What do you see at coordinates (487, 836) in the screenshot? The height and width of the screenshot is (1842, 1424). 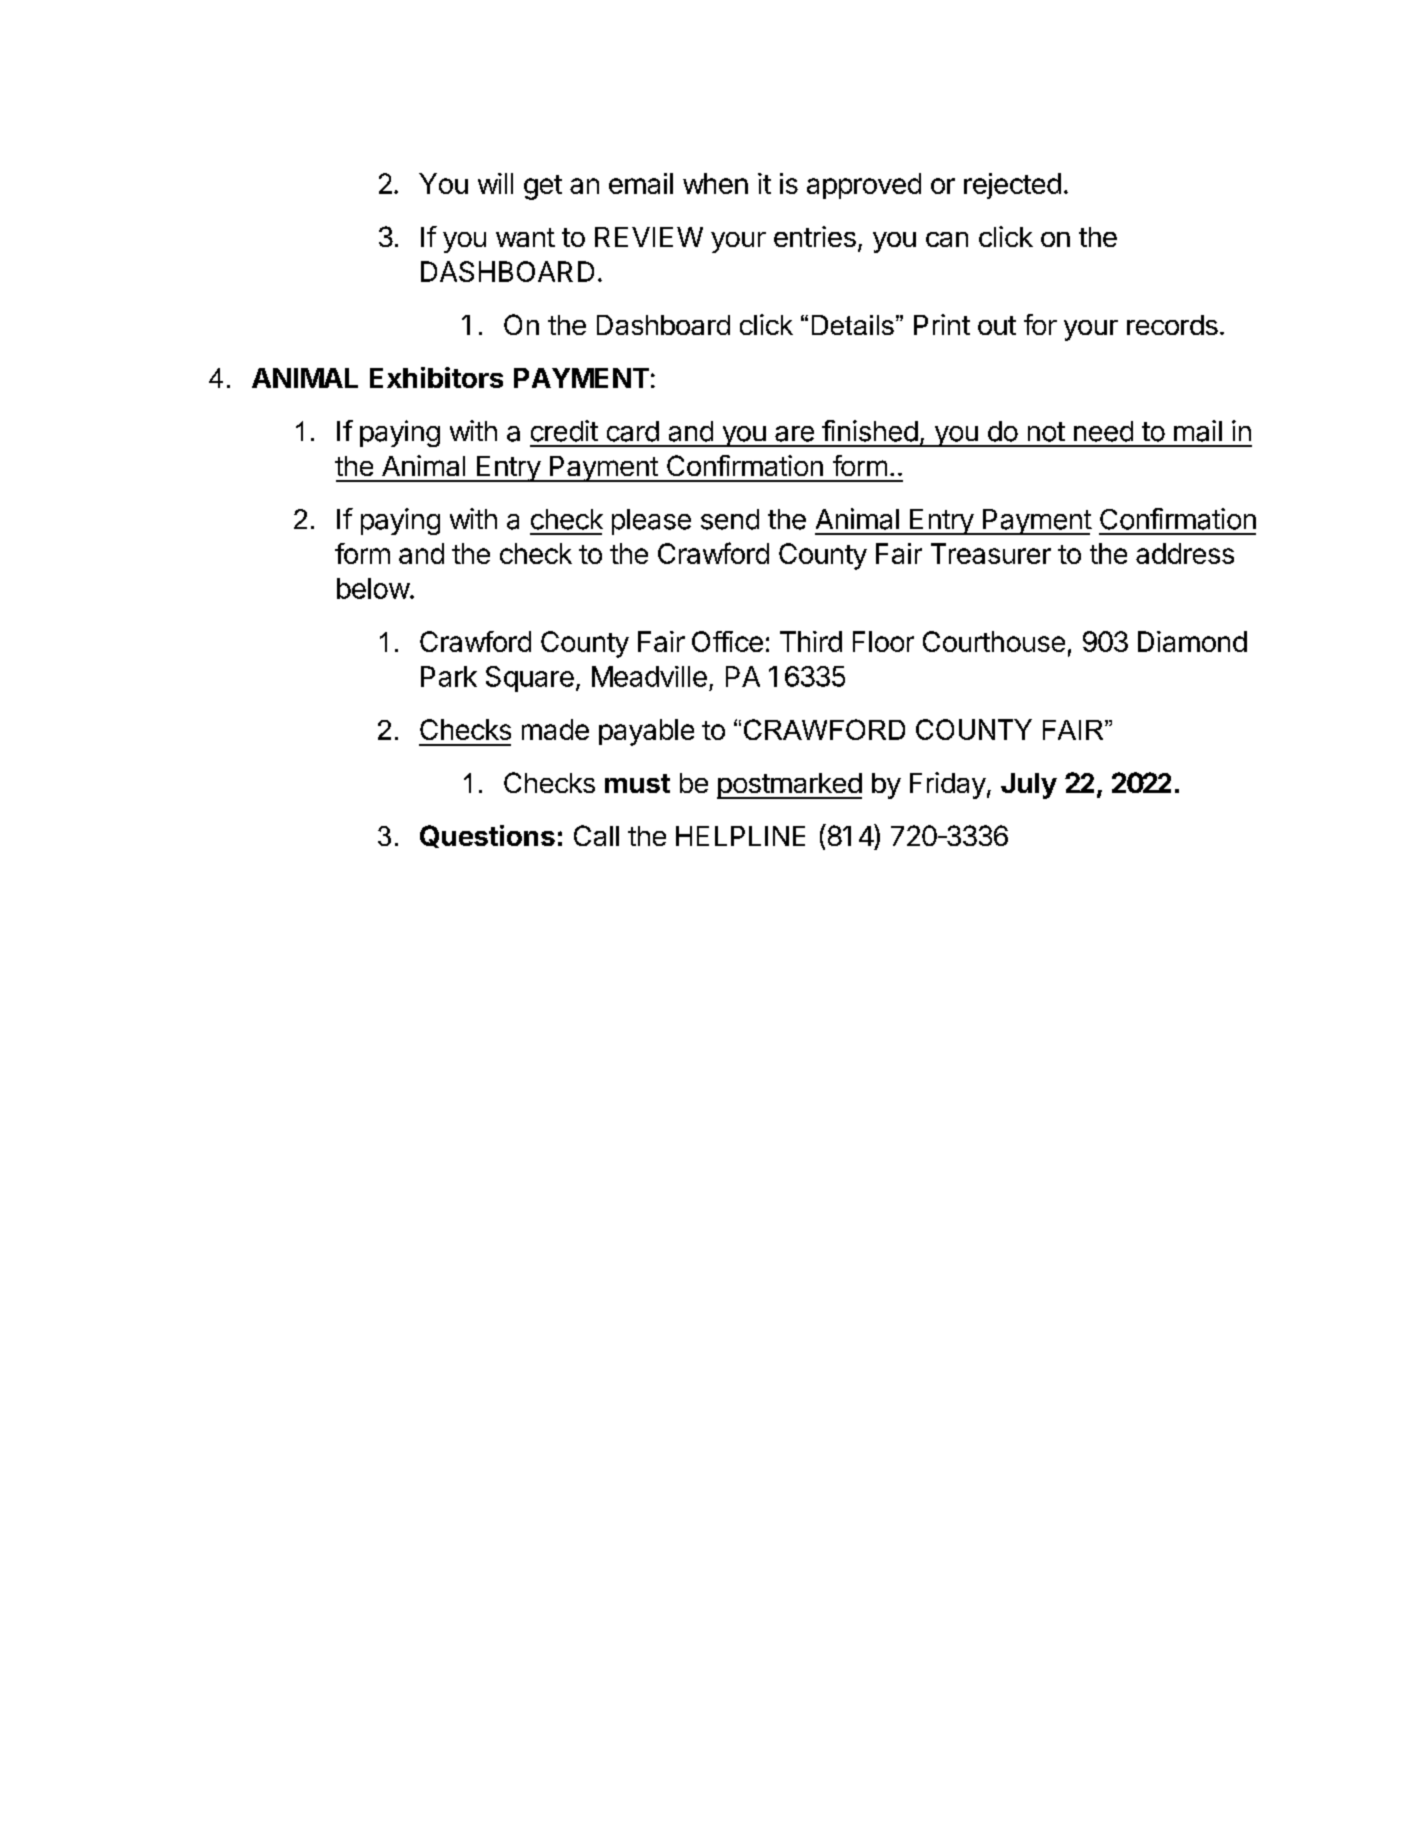 I see `Questions` at bounding box center [487, 836].
